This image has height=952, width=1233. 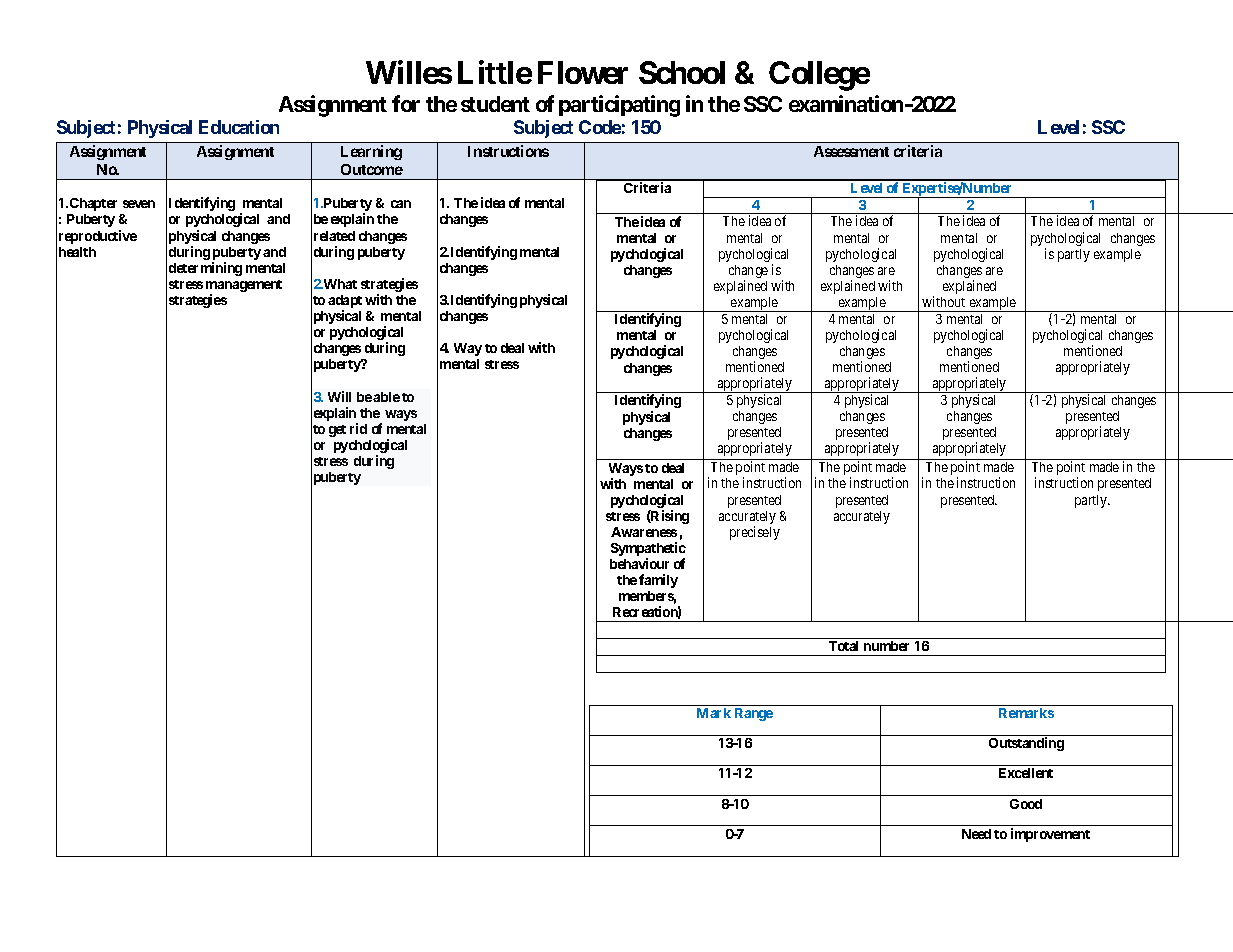 I want to click on Assessment, so click(x=851, y=151).
